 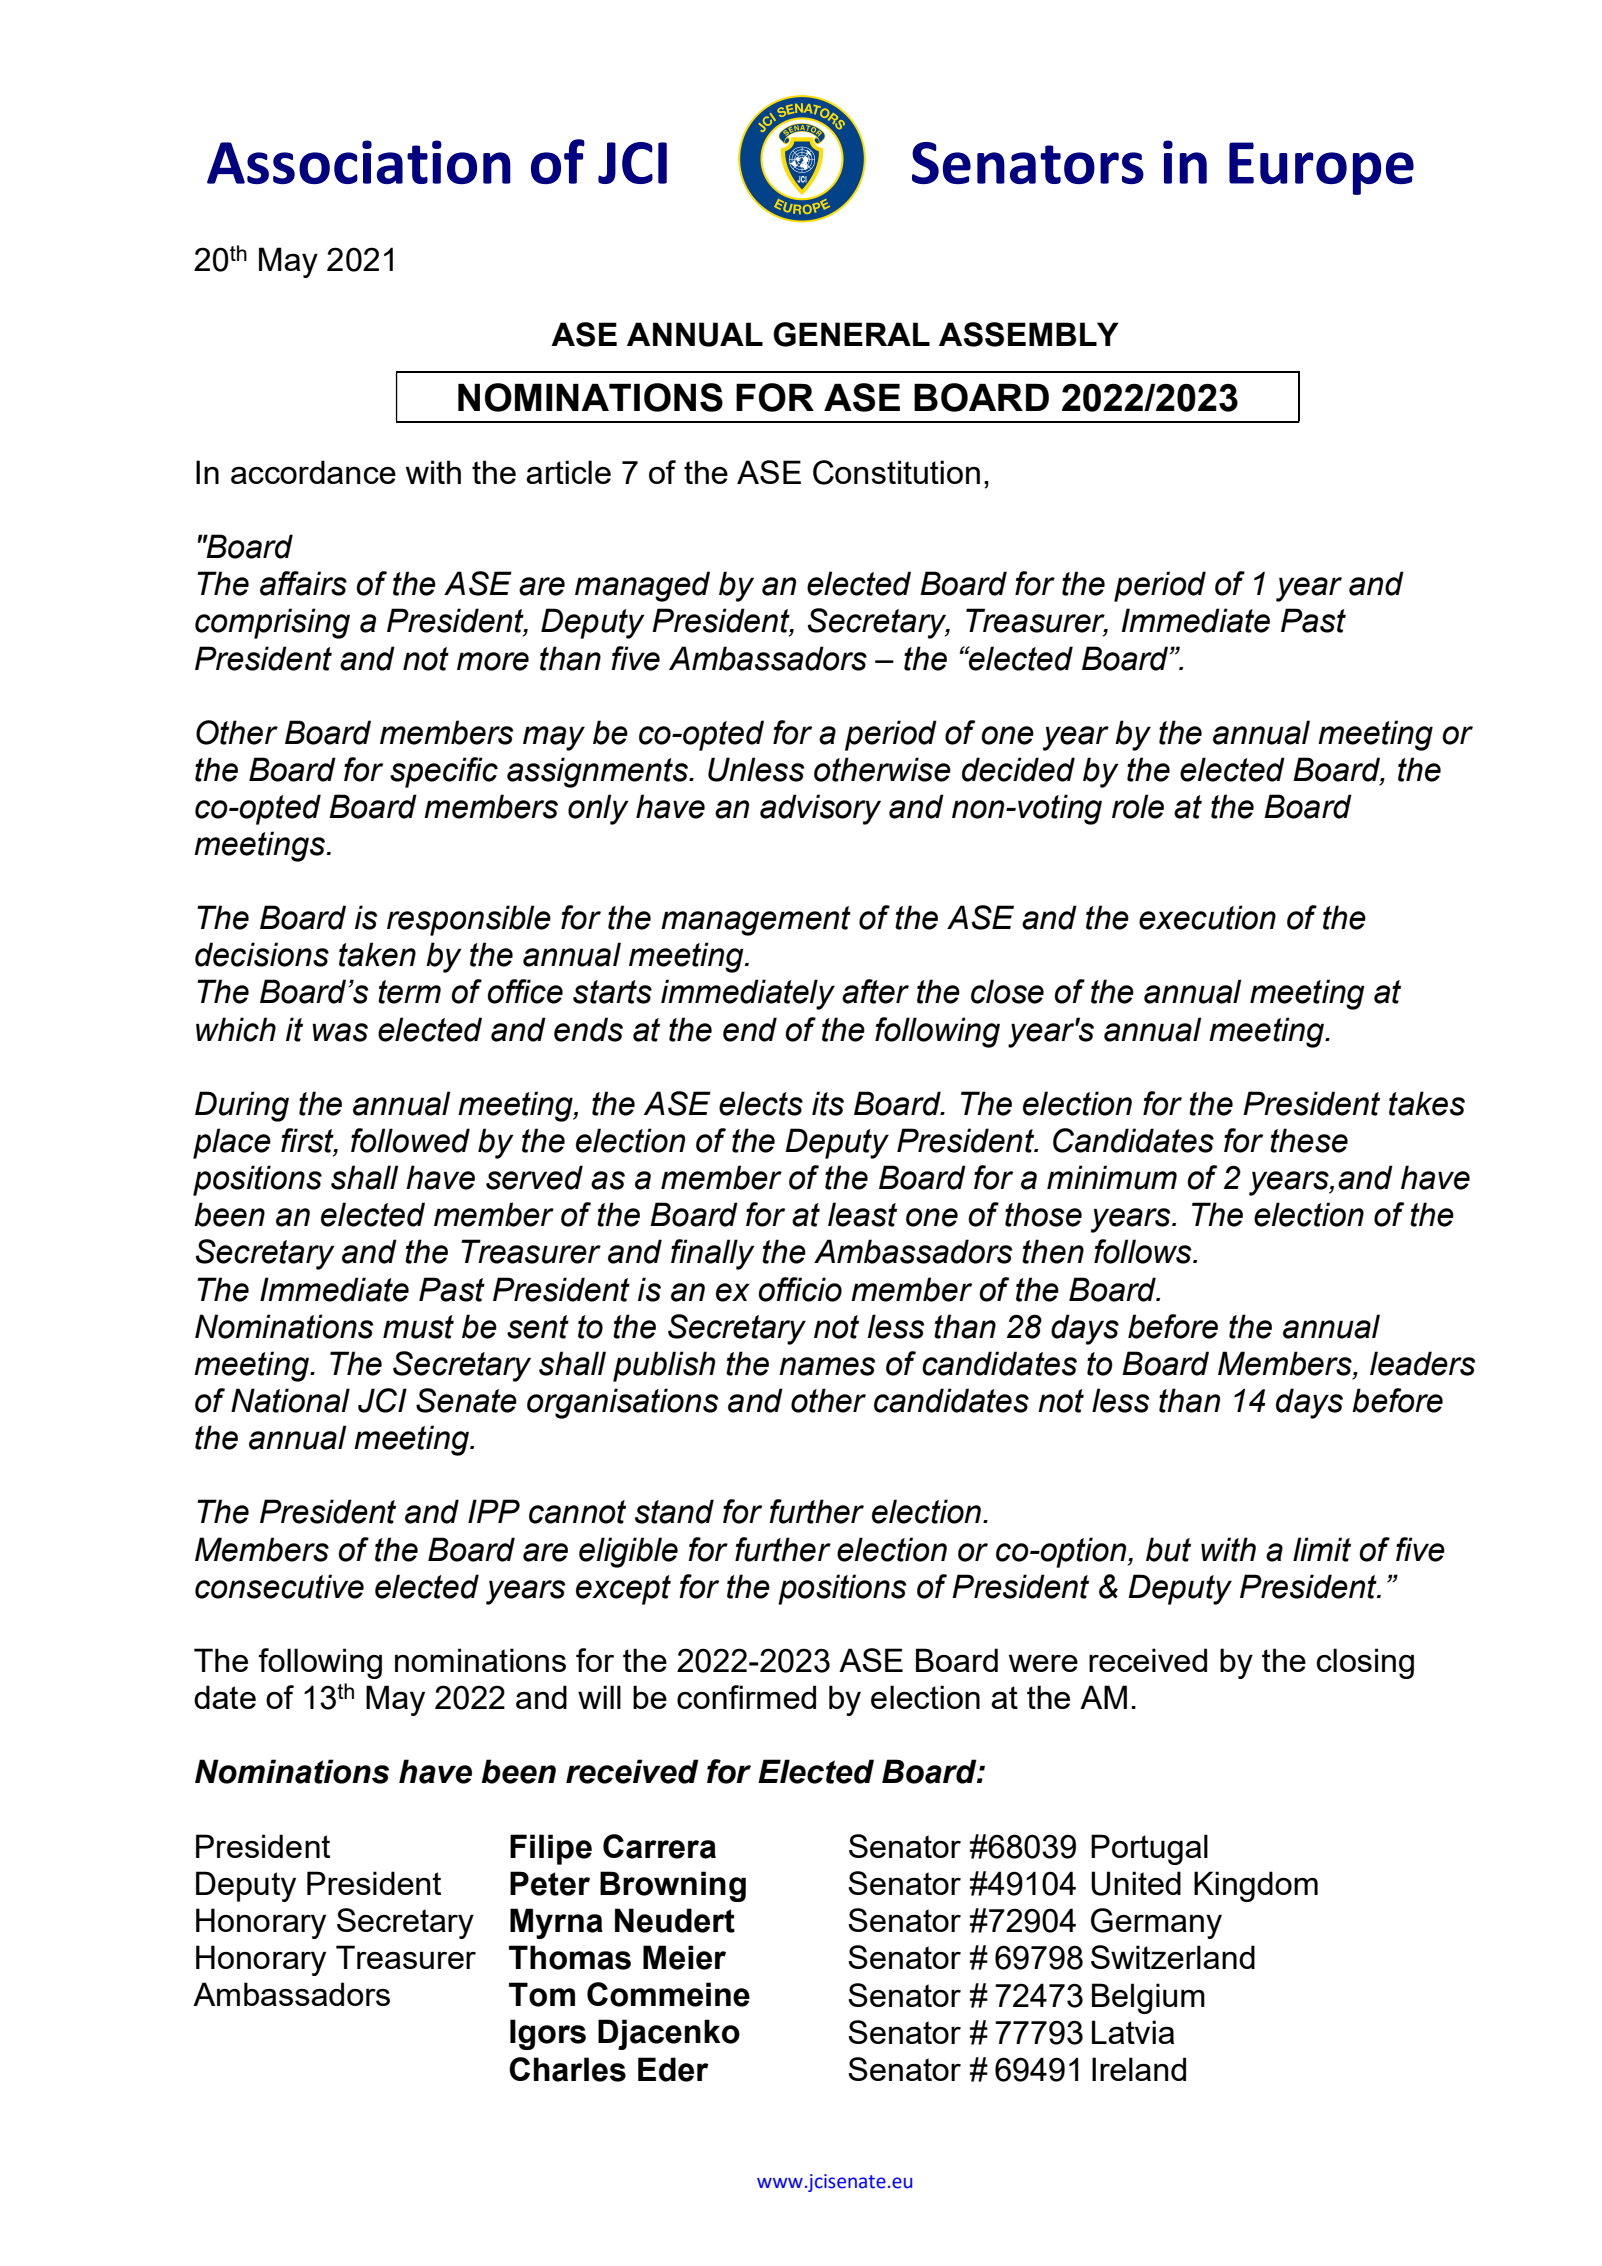 What do you see at coordinates (1321, 168) in the page?
I see `Europe` at bounding box center [1321, 168].
